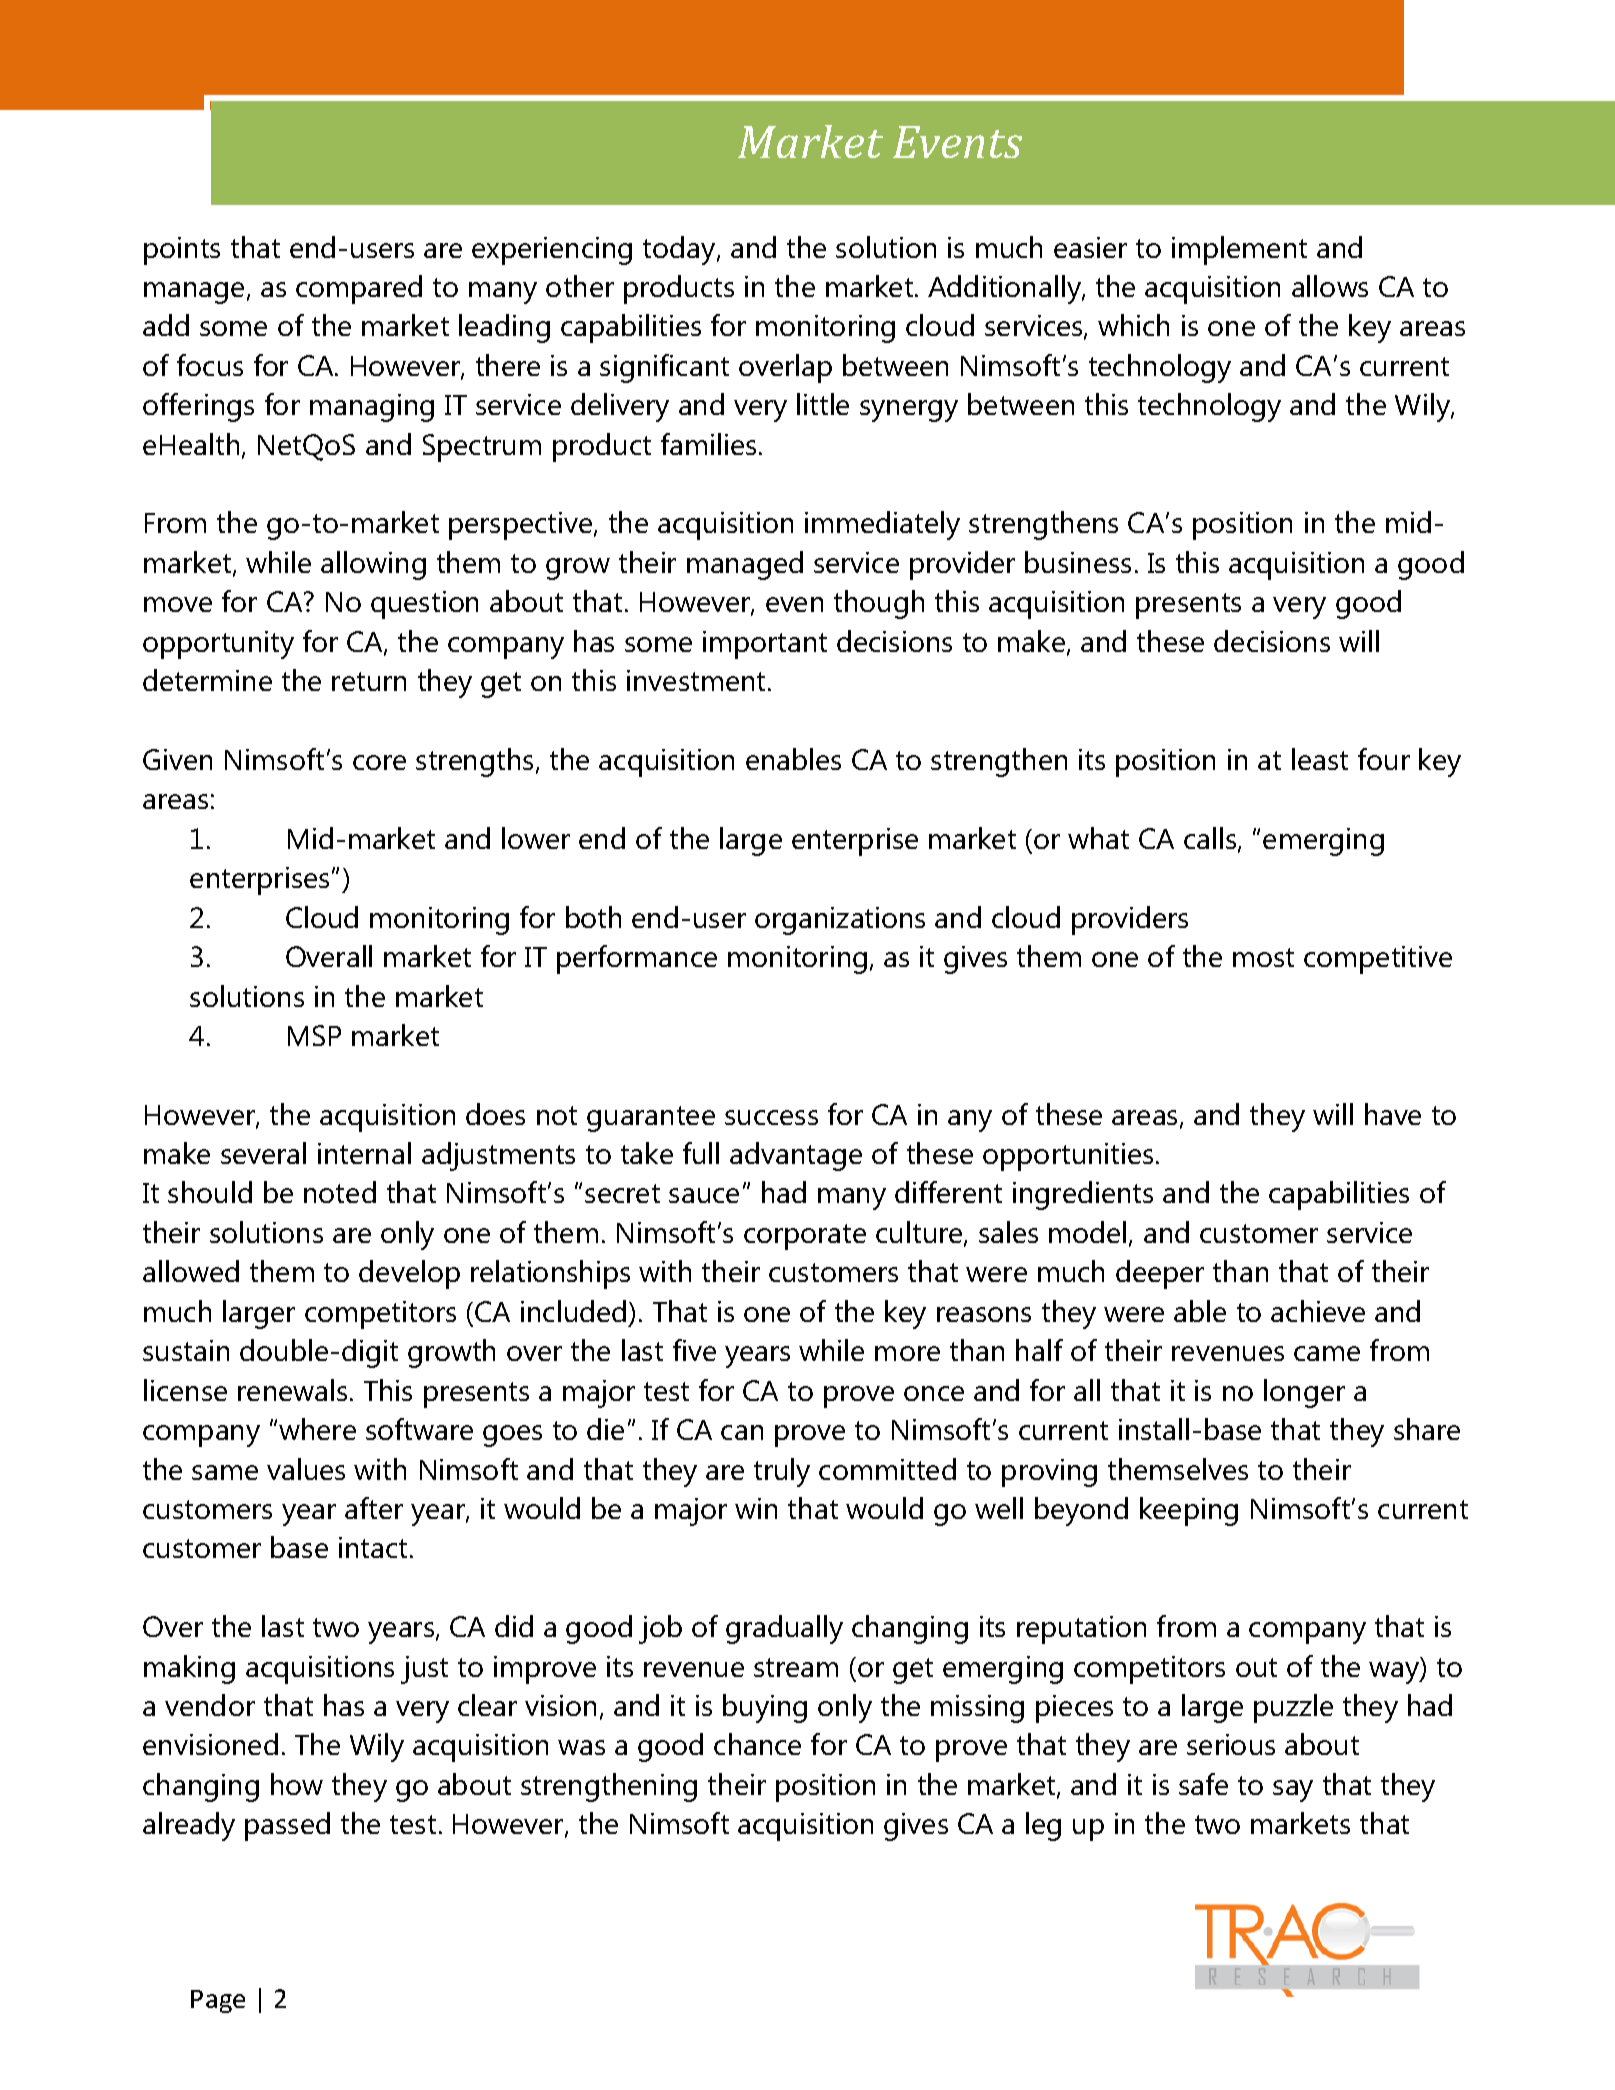 The width and height of the screenshot is (1615, 2090). I want to click on have, so click(1393, 1114).
